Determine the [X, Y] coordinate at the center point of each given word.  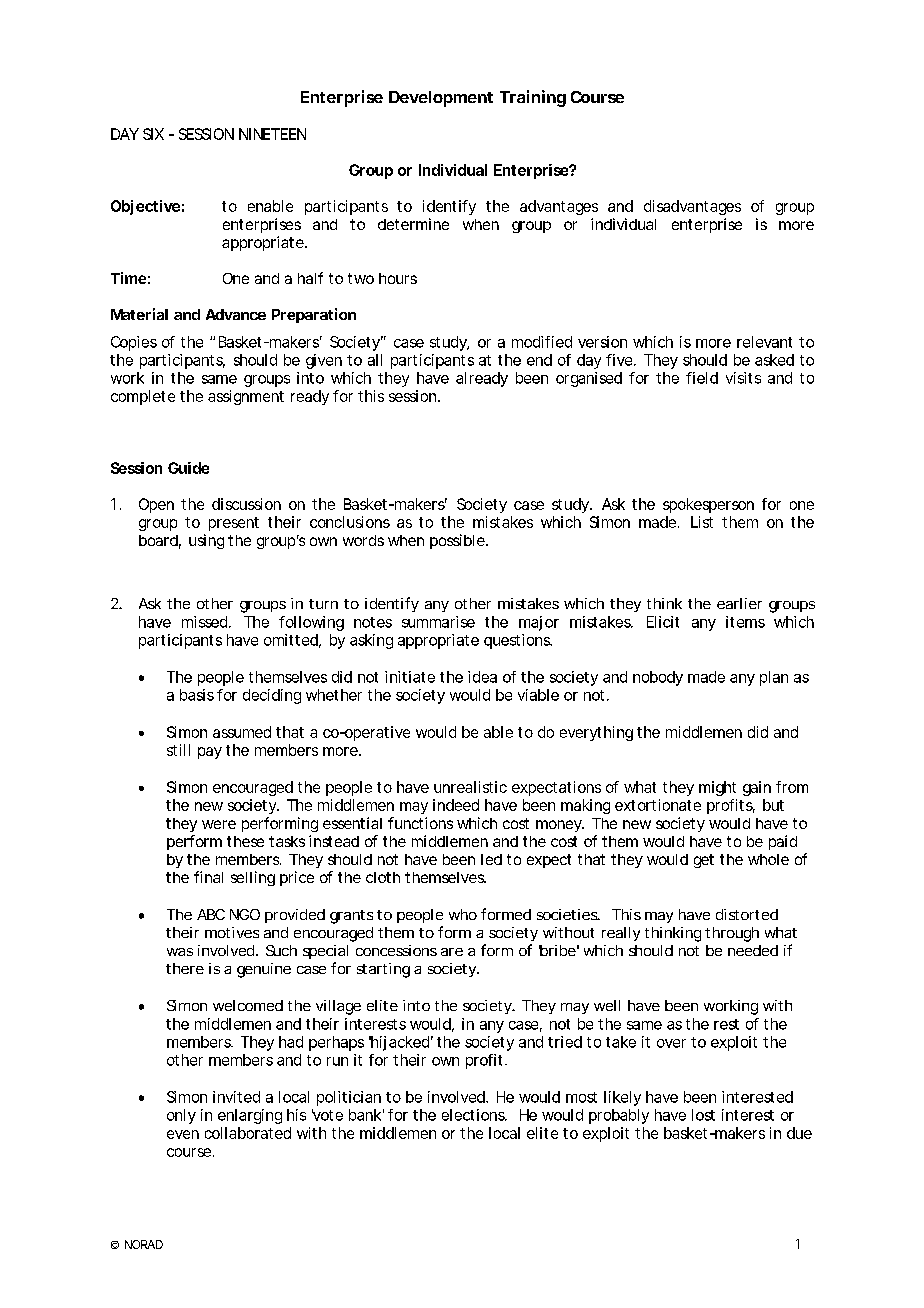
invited [236, 1097]
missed [204, 622]
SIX [153, 134]
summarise [438, 622]
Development [441, 99]
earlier [739, 603]
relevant [764, 342]
